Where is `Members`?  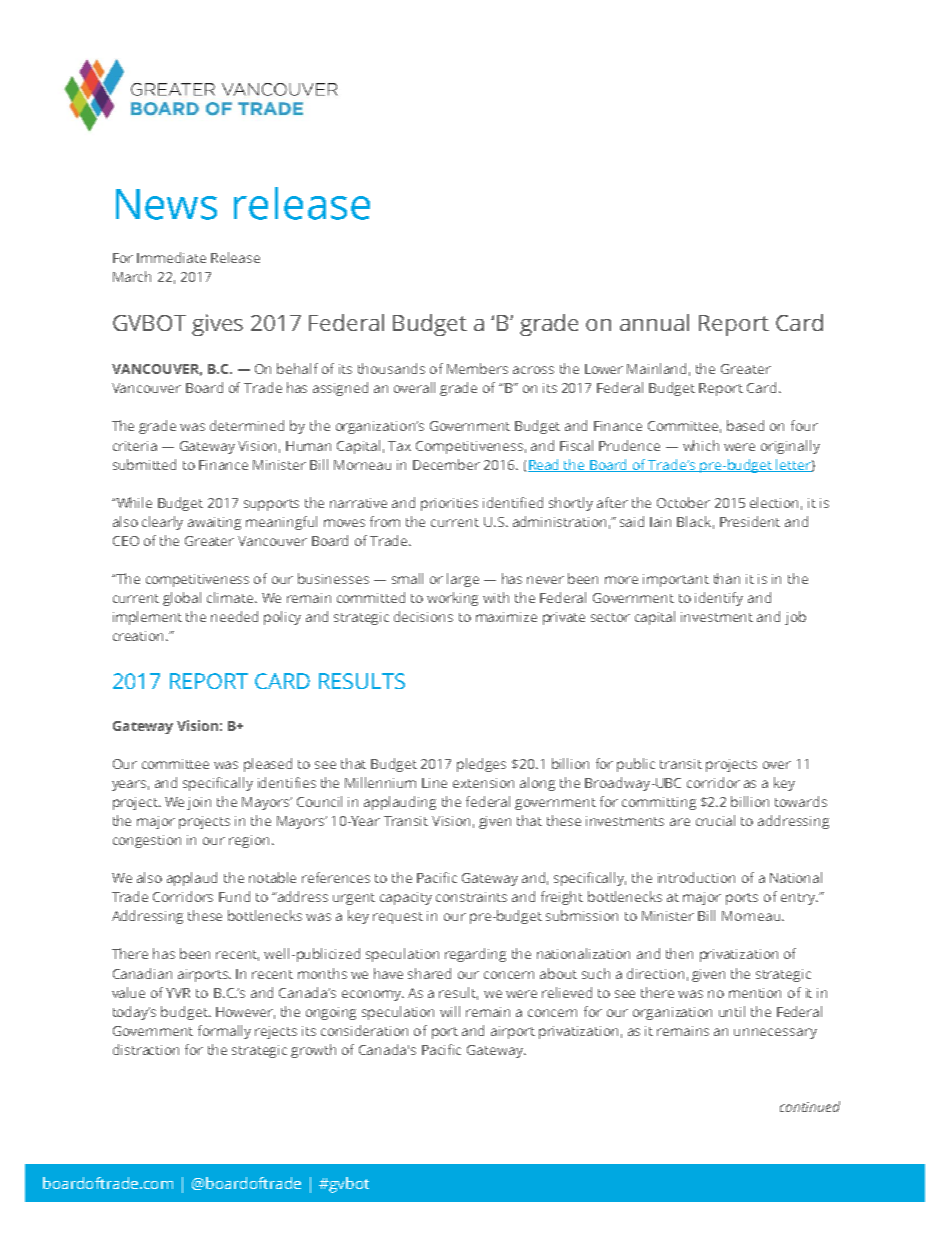 Members is located at coordinates (477, 368).
